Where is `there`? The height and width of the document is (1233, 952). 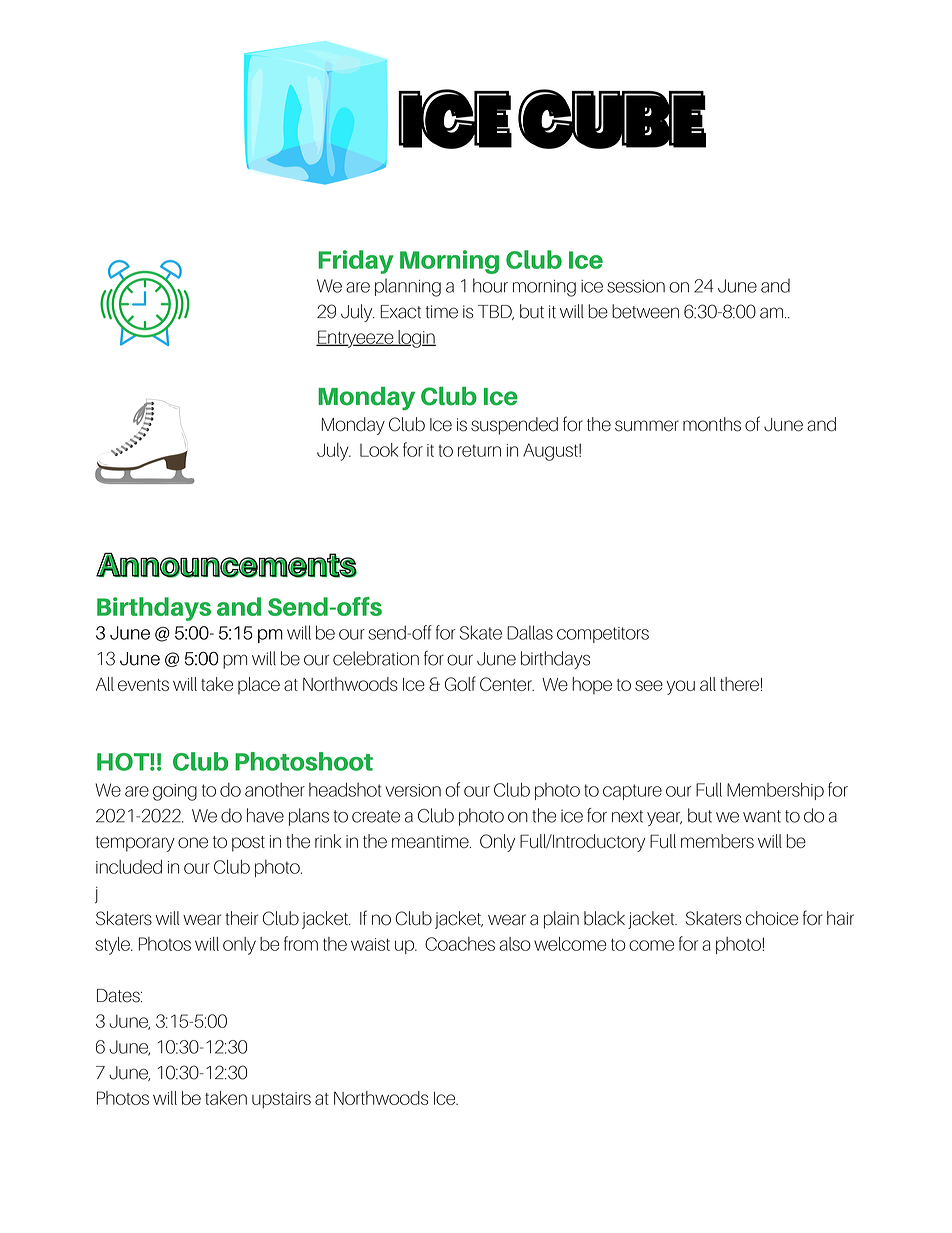
there is located at coordinates (739, 684).
